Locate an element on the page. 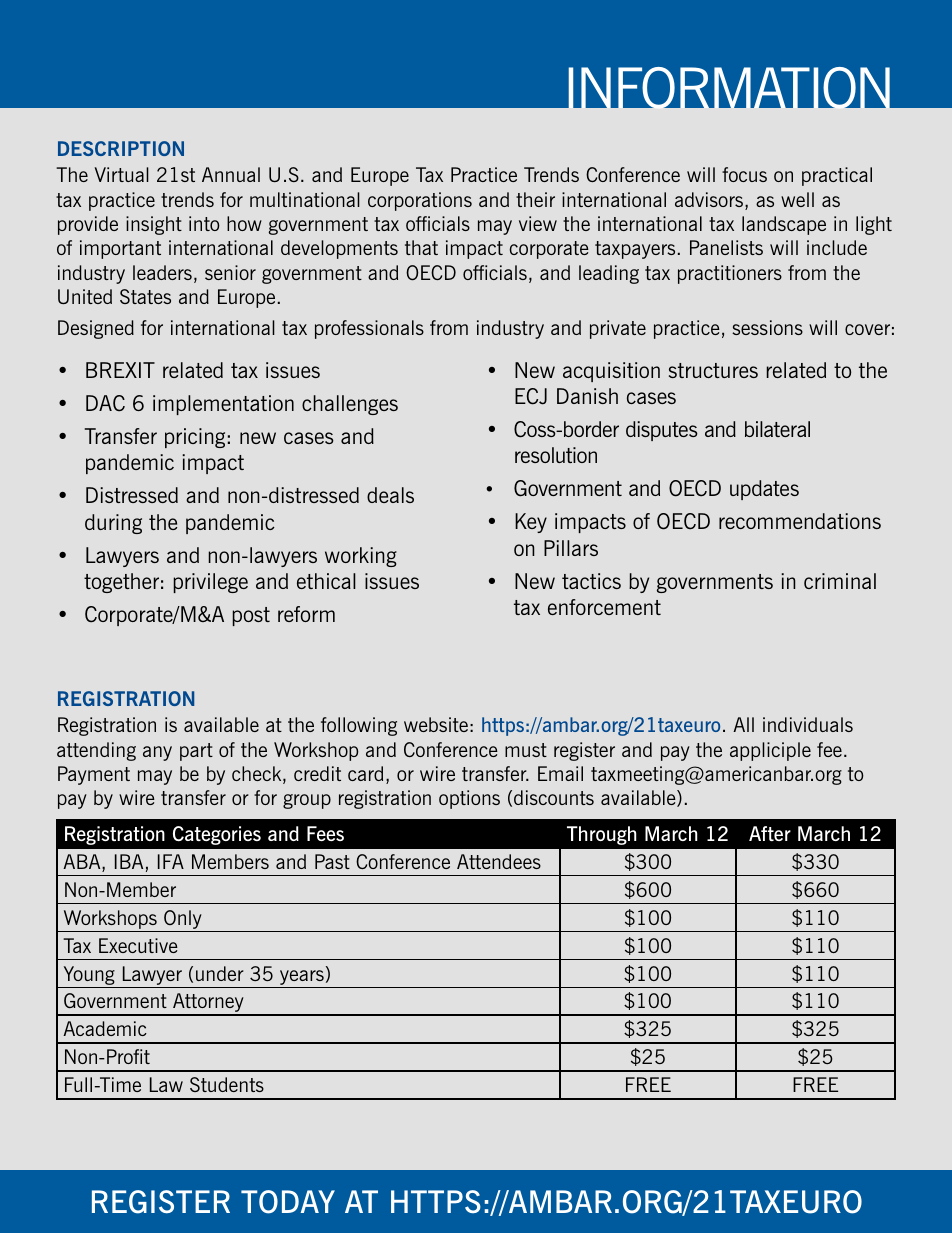 Image resolution: width=952 pixels, height=1233 pixels. Annual is located at coordinates (231, 174).
